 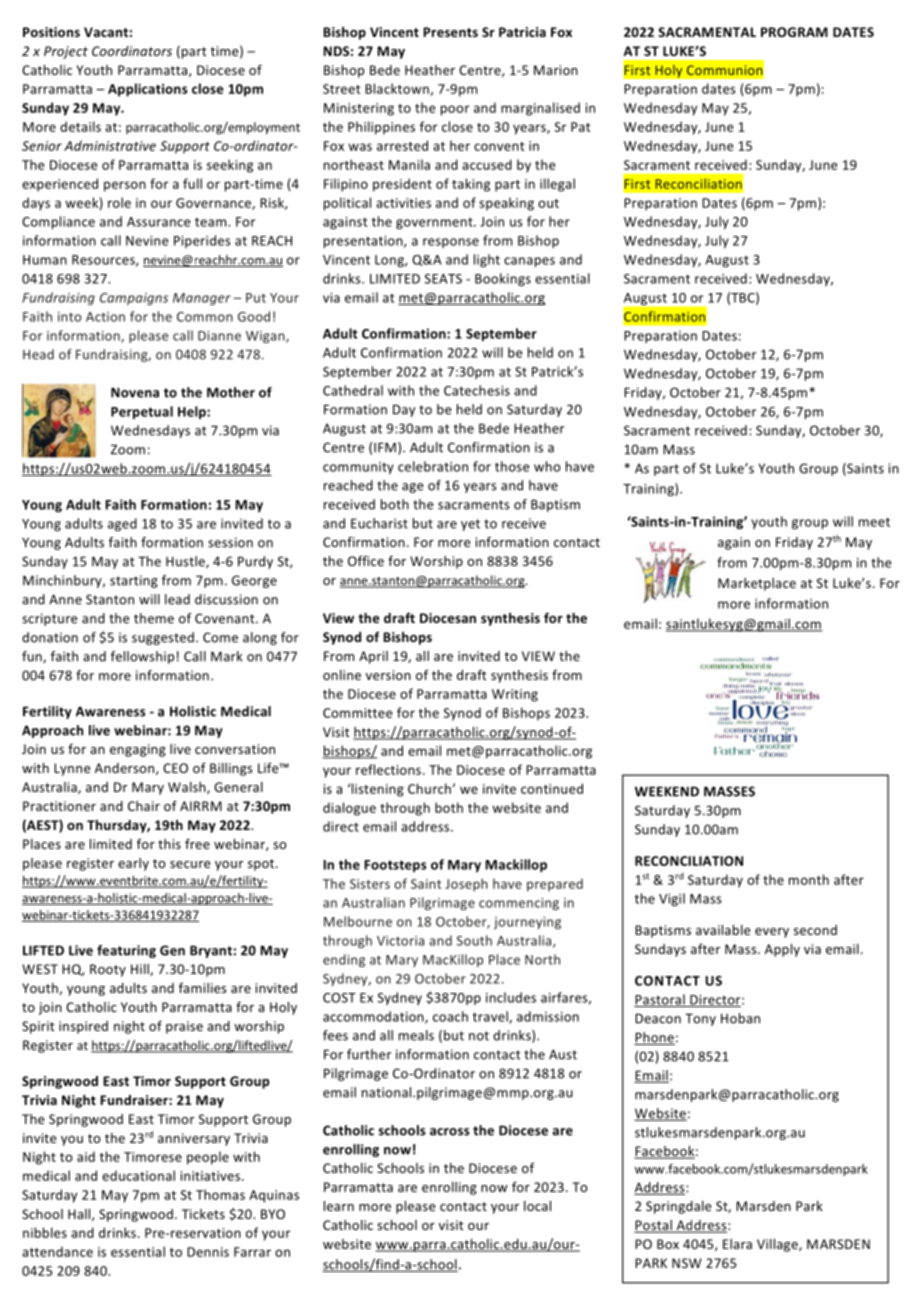 I want to click on Presents, so click(x=450, y=32).
